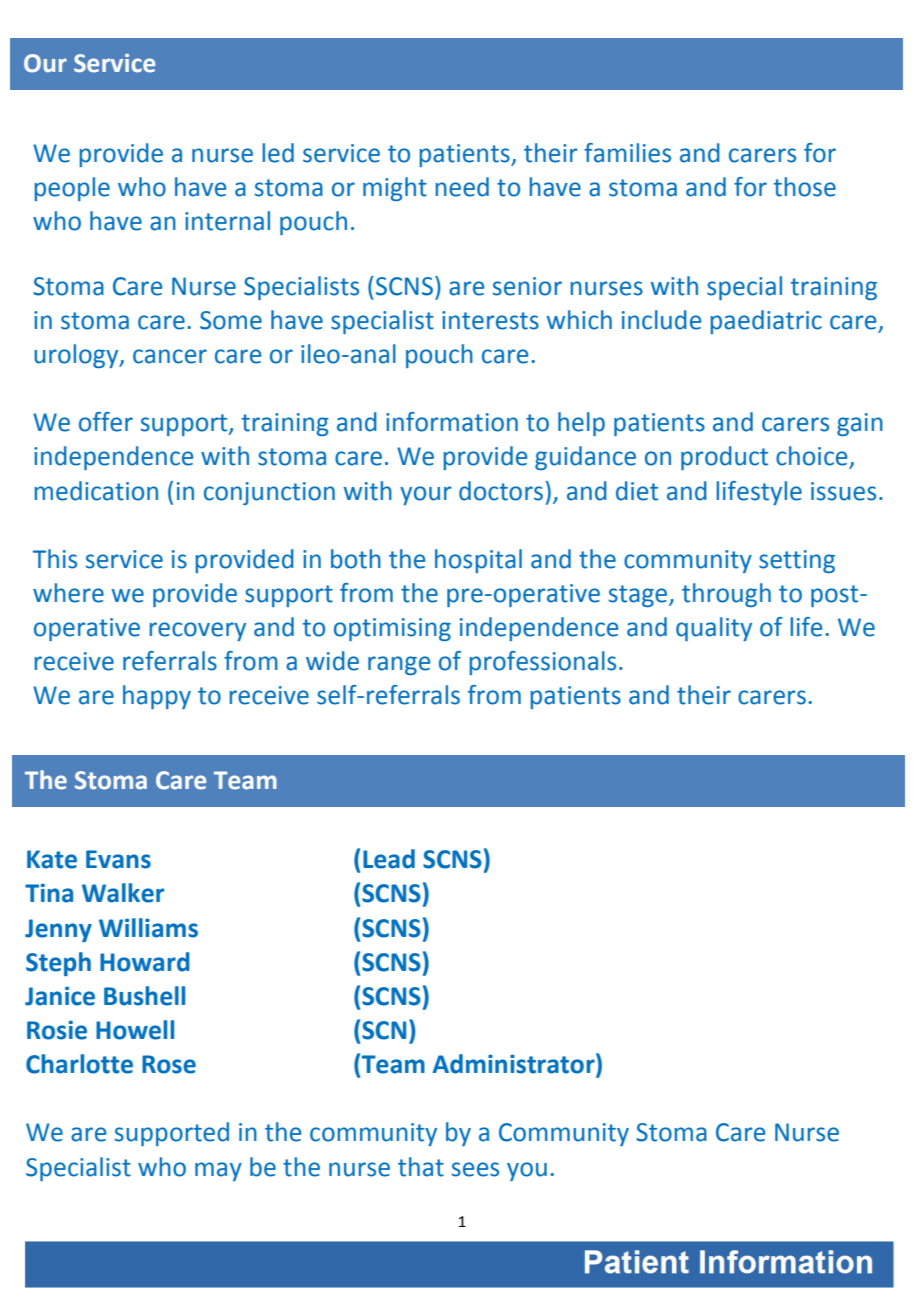 This screenshot has width=924, height=1308. What do you see at coordinates (72, 189) in the screenshot?
I see `people` at bounding box center [72, 189].
